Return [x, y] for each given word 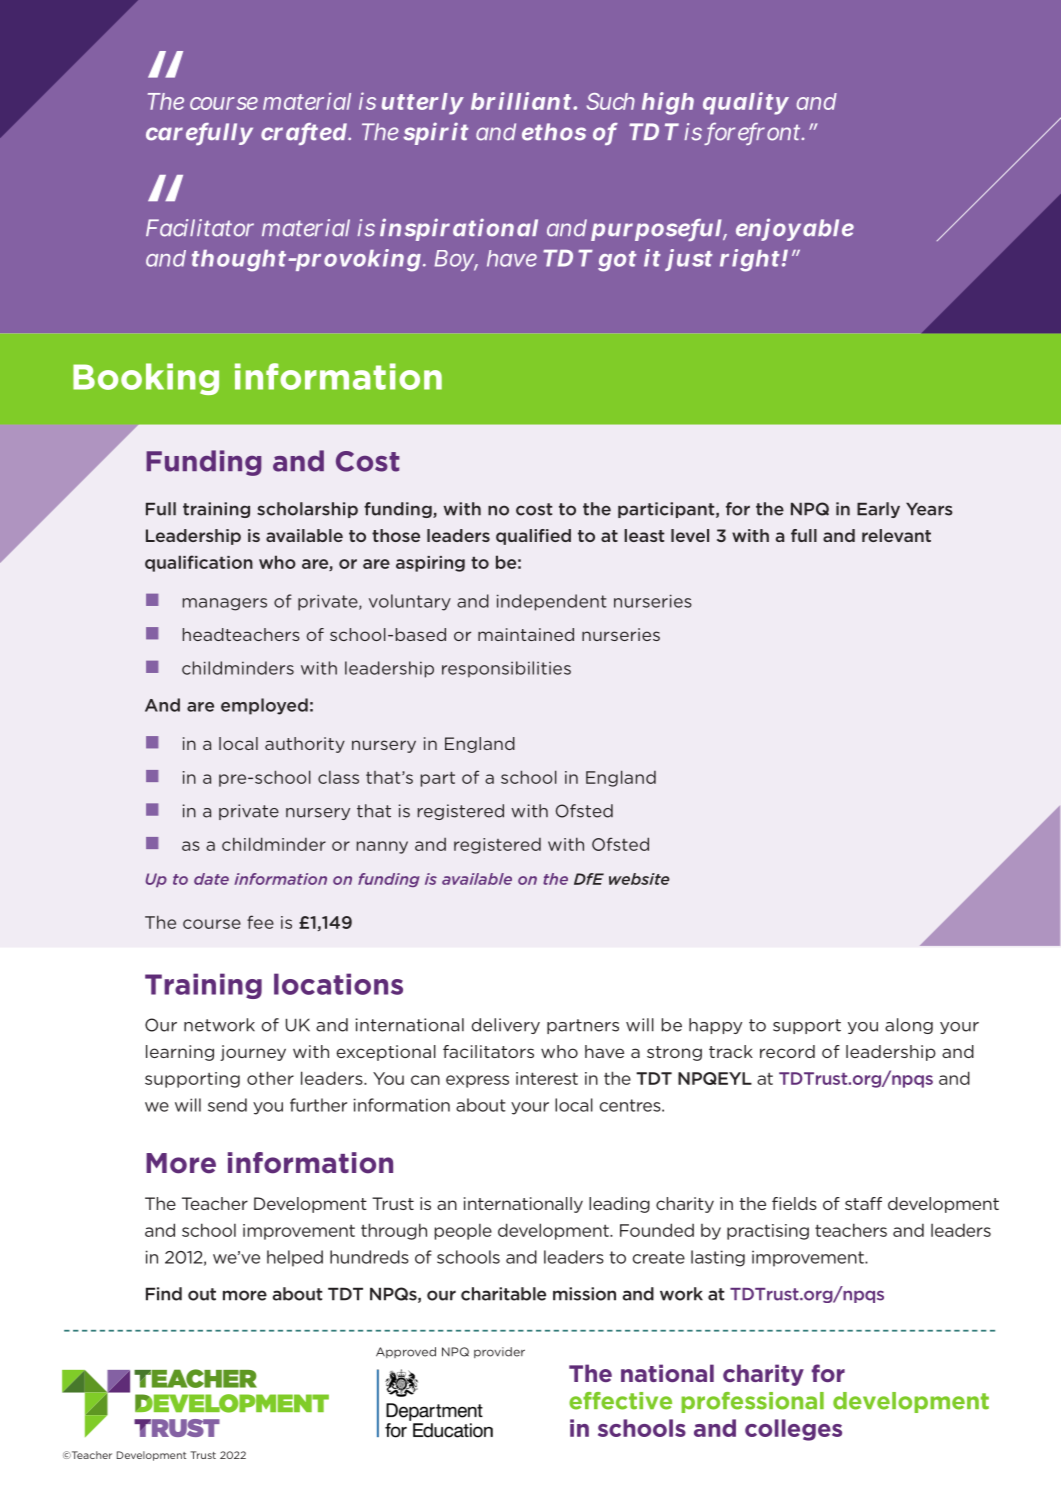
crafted [304, 133]
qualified [533, 537]
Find [164, 1294]
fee [260, 922]
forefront [755, 133]
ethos [554, 132]
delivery [506, 1026]
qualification [199, 563]
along [909, 1026]
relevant [896, 535]
